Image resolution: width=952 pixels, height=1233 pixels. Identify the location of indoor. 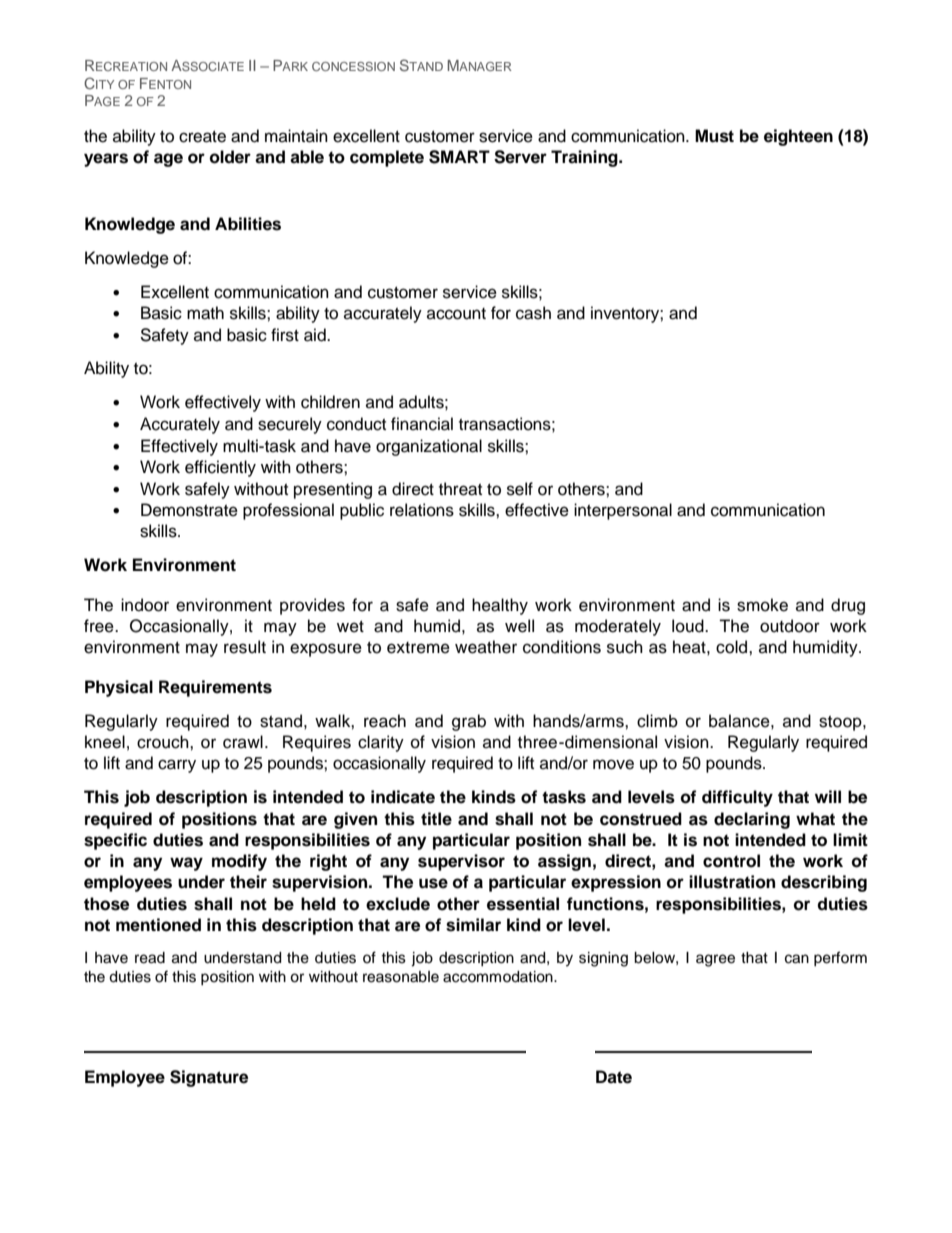
(145, 605).
